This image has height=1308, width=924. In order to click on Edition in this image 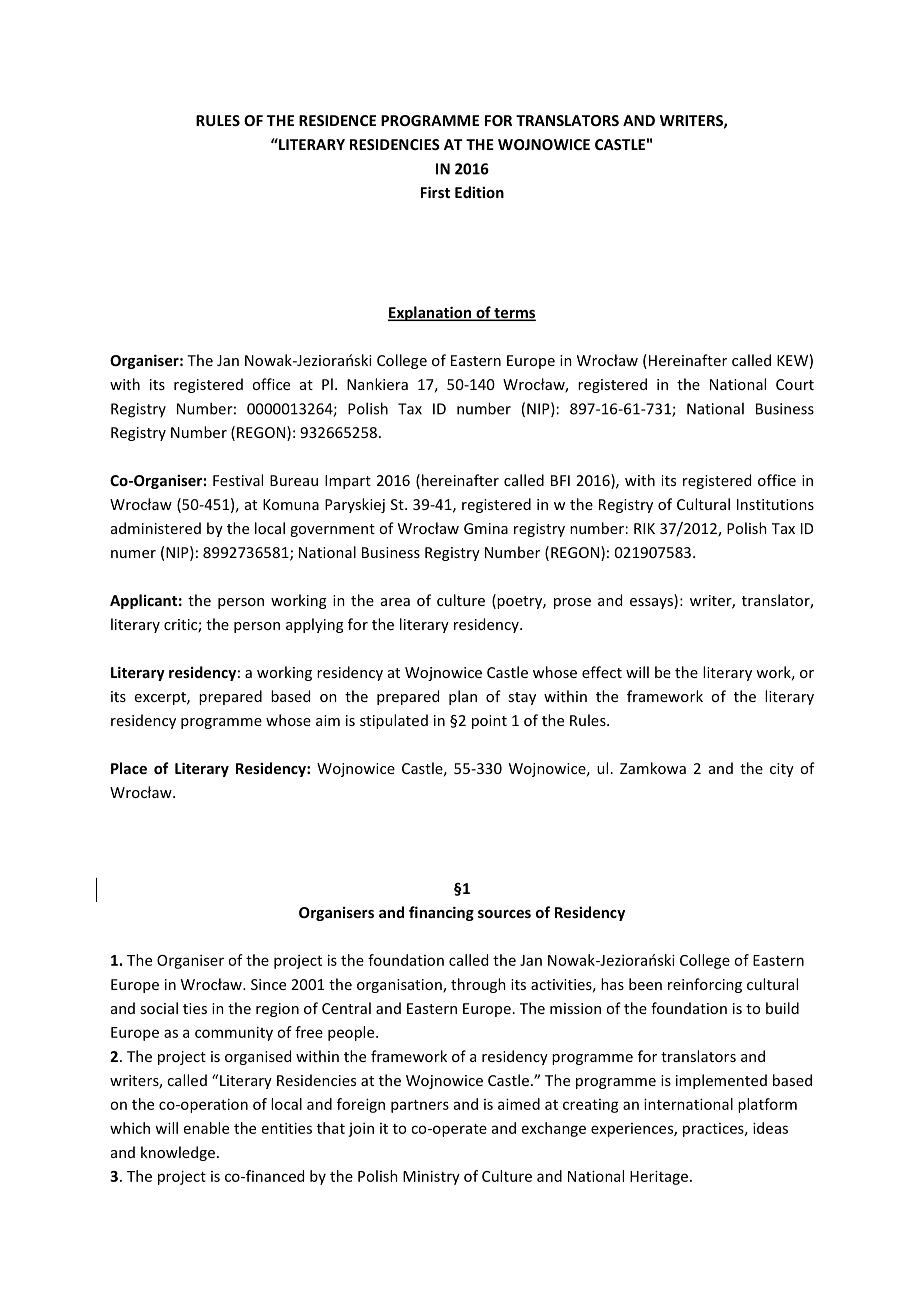, I will do `click(479, 192)`.
